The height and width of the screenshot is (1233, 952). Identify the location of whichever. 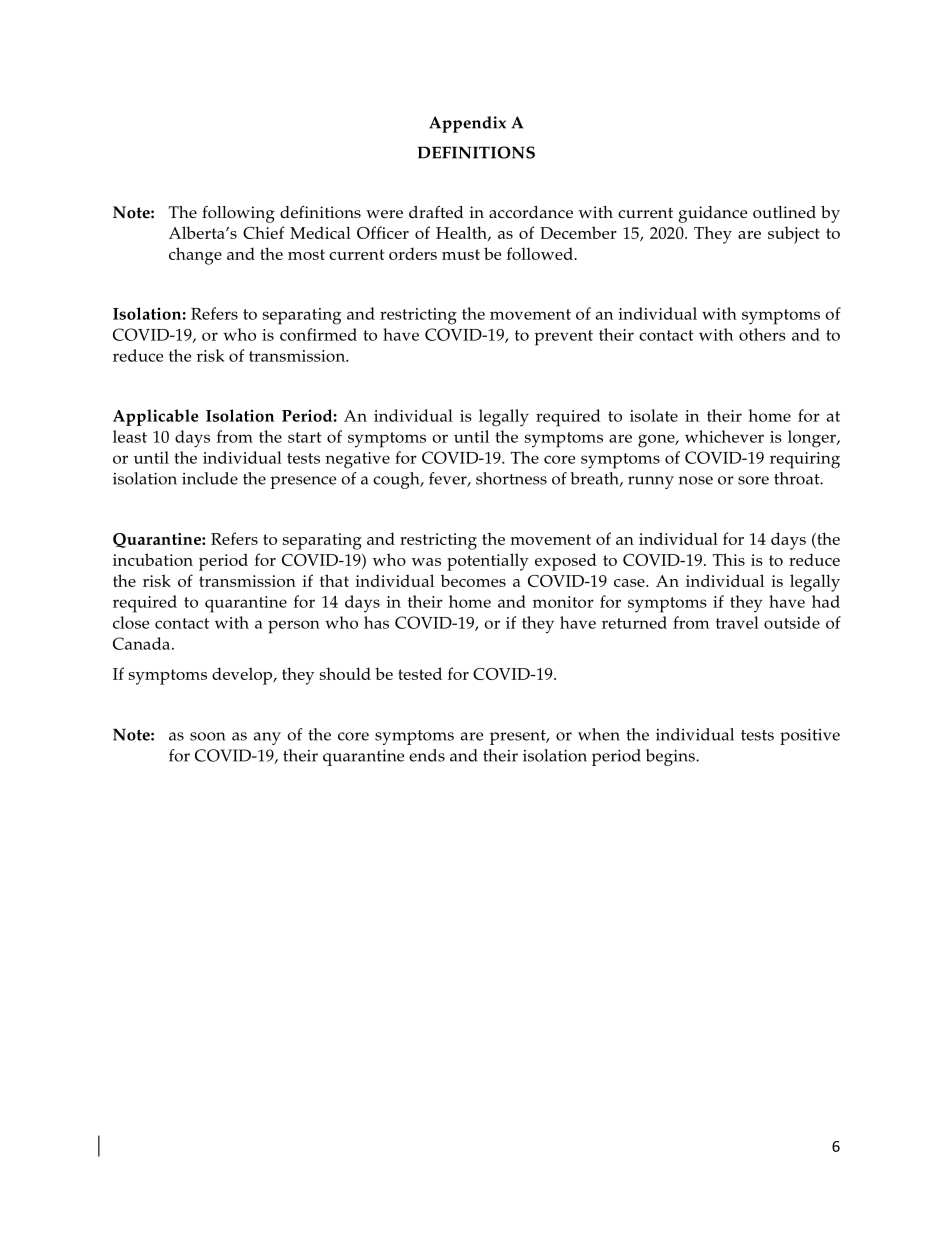
(724, 436).
